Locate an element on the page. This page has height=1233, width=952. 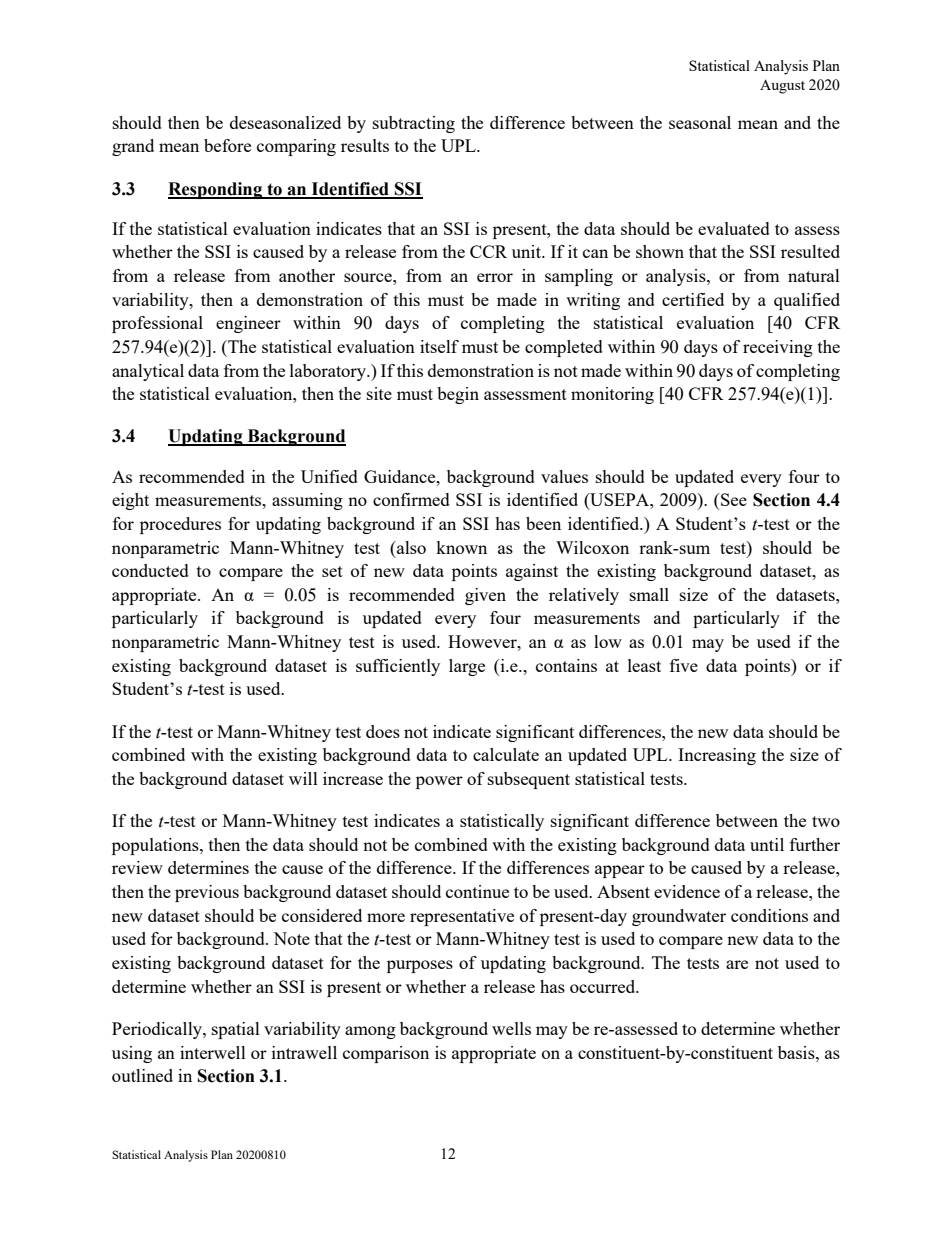
receiving is located at coordinates (778, 348).
